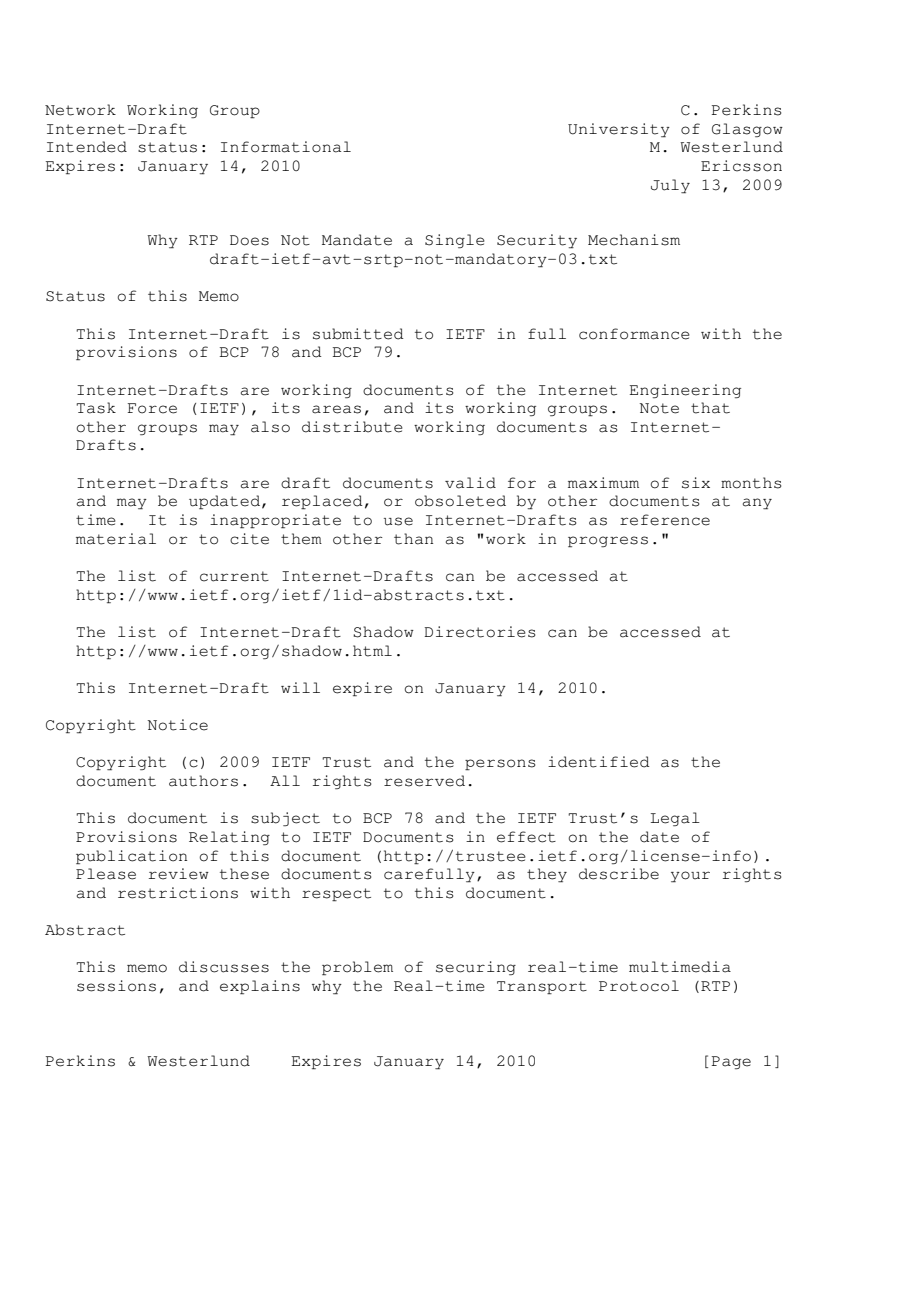  Describe the element at coordinates (675, 819) in the screenshot. I see `Legal` at that location.
